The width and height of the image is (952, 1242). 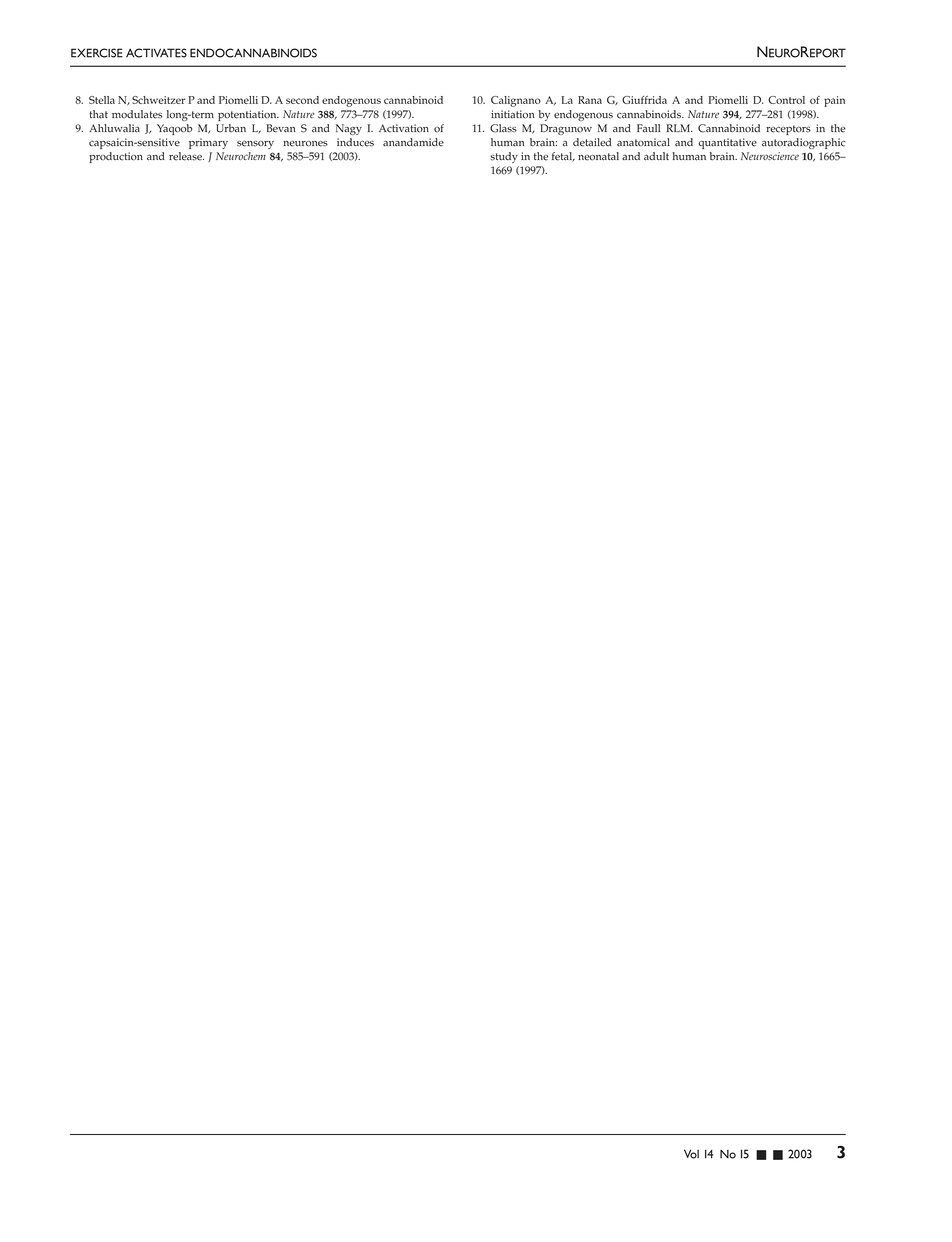 What do you see at coordinates (186, 156) in the image?
I see `release` at bounding box center [186, 156].
